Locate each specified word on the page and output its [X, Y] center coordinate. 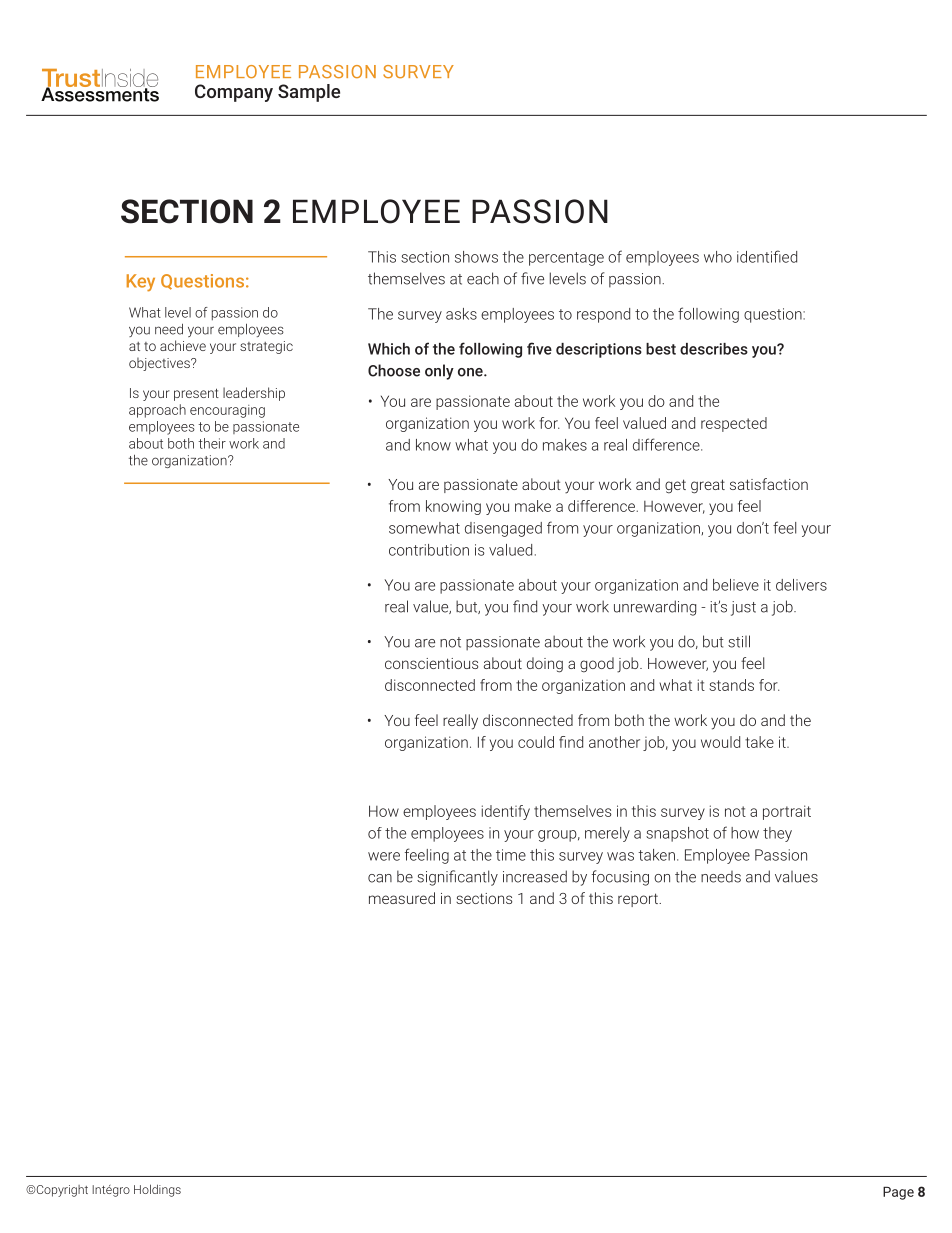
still [739, 641]
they [777, 834]
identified [767, 256]
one [471, 372]
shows [476, 257]
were [384, 856]
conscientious [431, 663]
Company [234, 93]
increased [535, 876]
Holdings [157, 1190]
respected [734, 424]
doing [545, 665]
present [196, 394]
